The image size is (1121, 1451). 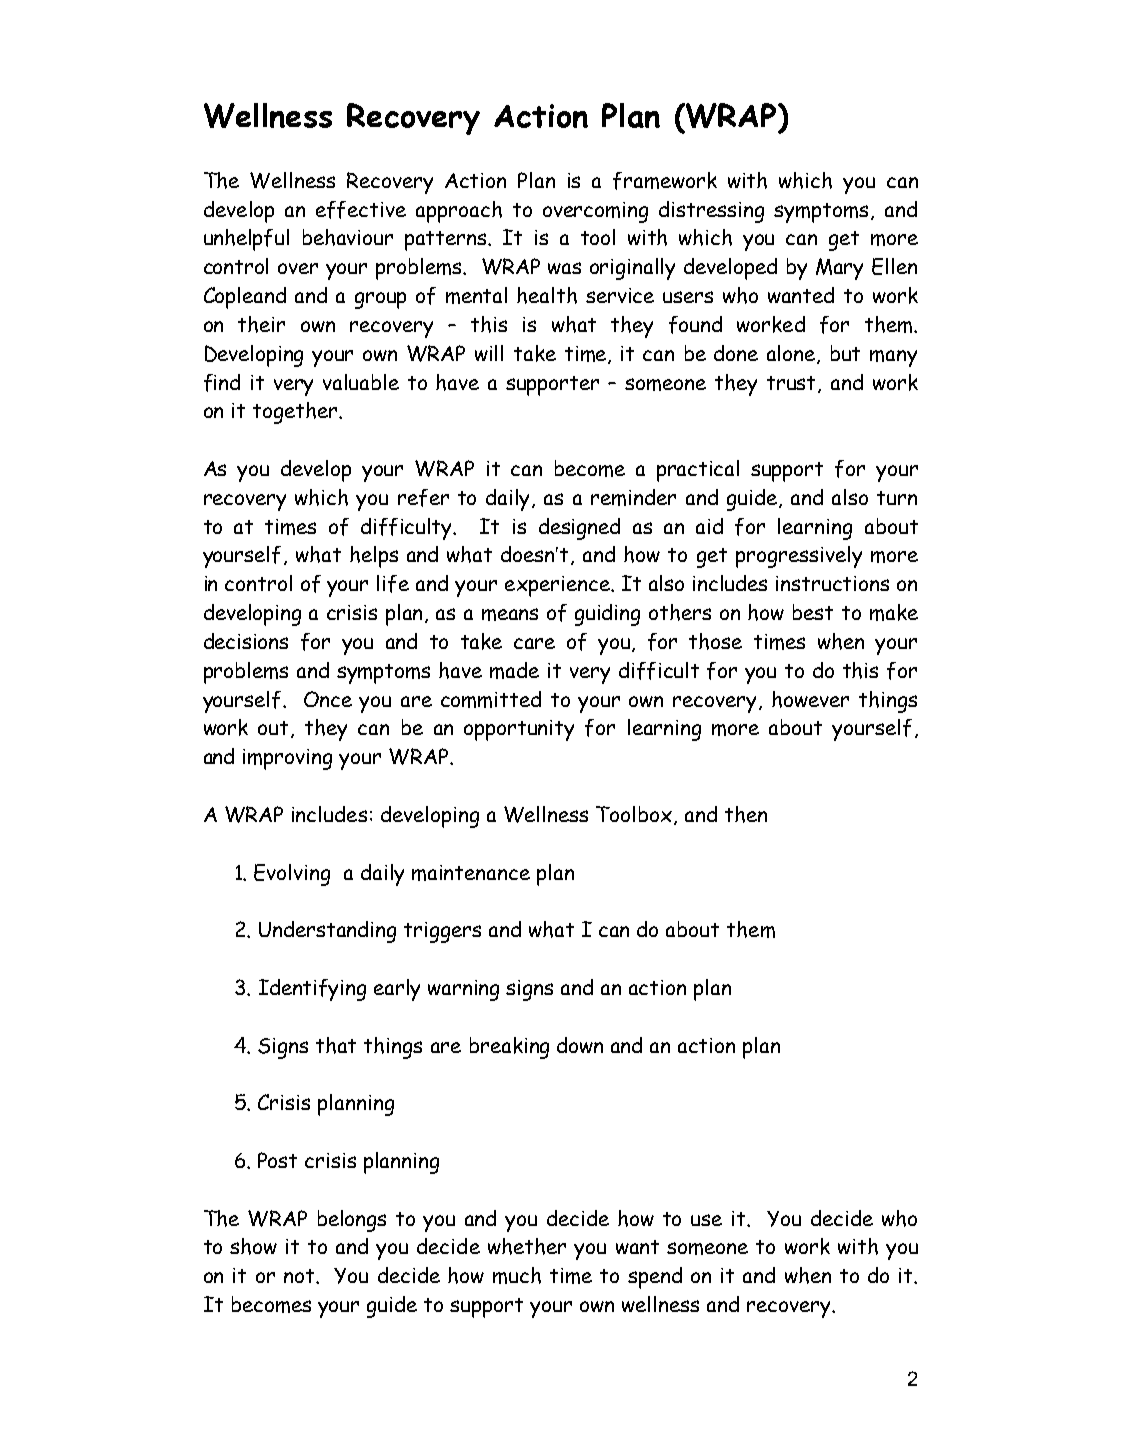 What do you see at coordinates (299, 1276) in the screenshot?
I see `not` at bounding box center [299, 1276].
